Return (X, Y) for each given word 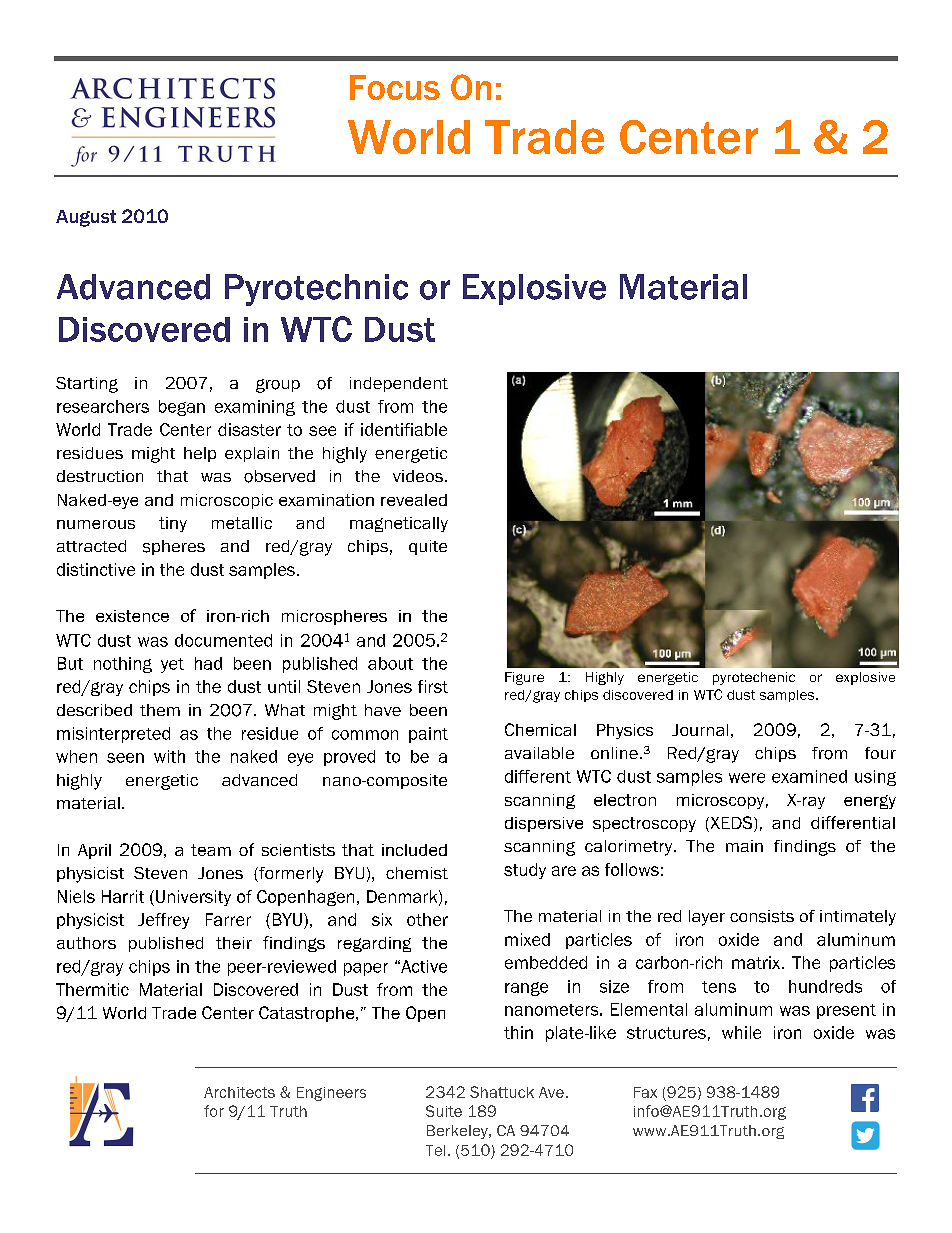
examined (809, 776)
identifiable (404, 429)
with (169, 756)
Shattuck (502, 1092)
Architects (239, 1092)
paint (428, 735)
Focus (395, 87)
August (86, 218)
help (200, 454)
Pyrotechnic (316, 290)
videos (418, 476)
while (741, 1032)
